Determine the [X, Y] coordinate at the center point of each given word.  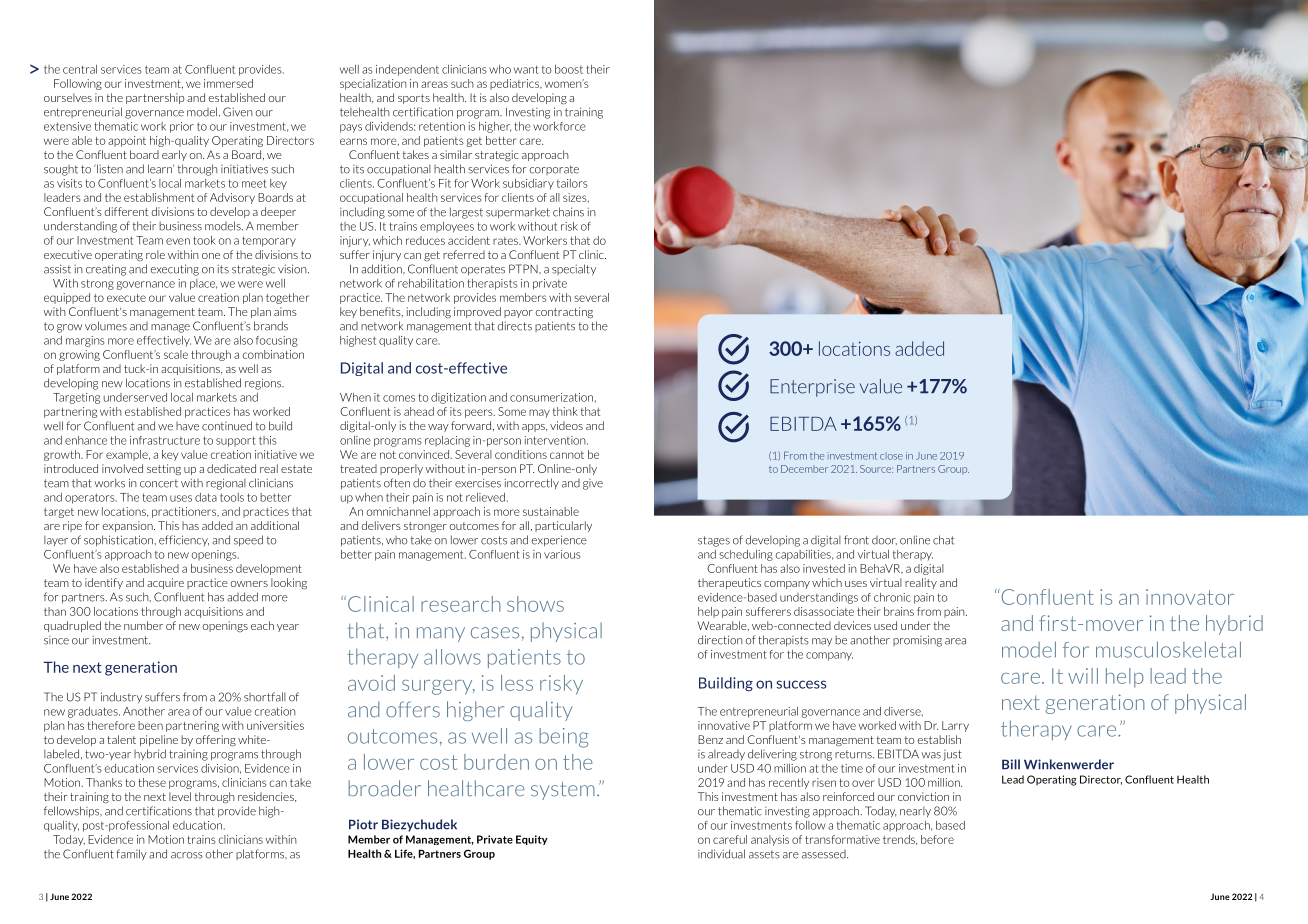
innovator [1190, 597]
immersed [228, 83]
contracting [564, 313]
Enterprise [812, 388]
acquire [165, 583]
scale [176, 354]
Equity [532, 840]
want [526, 69]
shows [535, 604]
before [937, 839]
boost [569, 69]
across [187, 855]
